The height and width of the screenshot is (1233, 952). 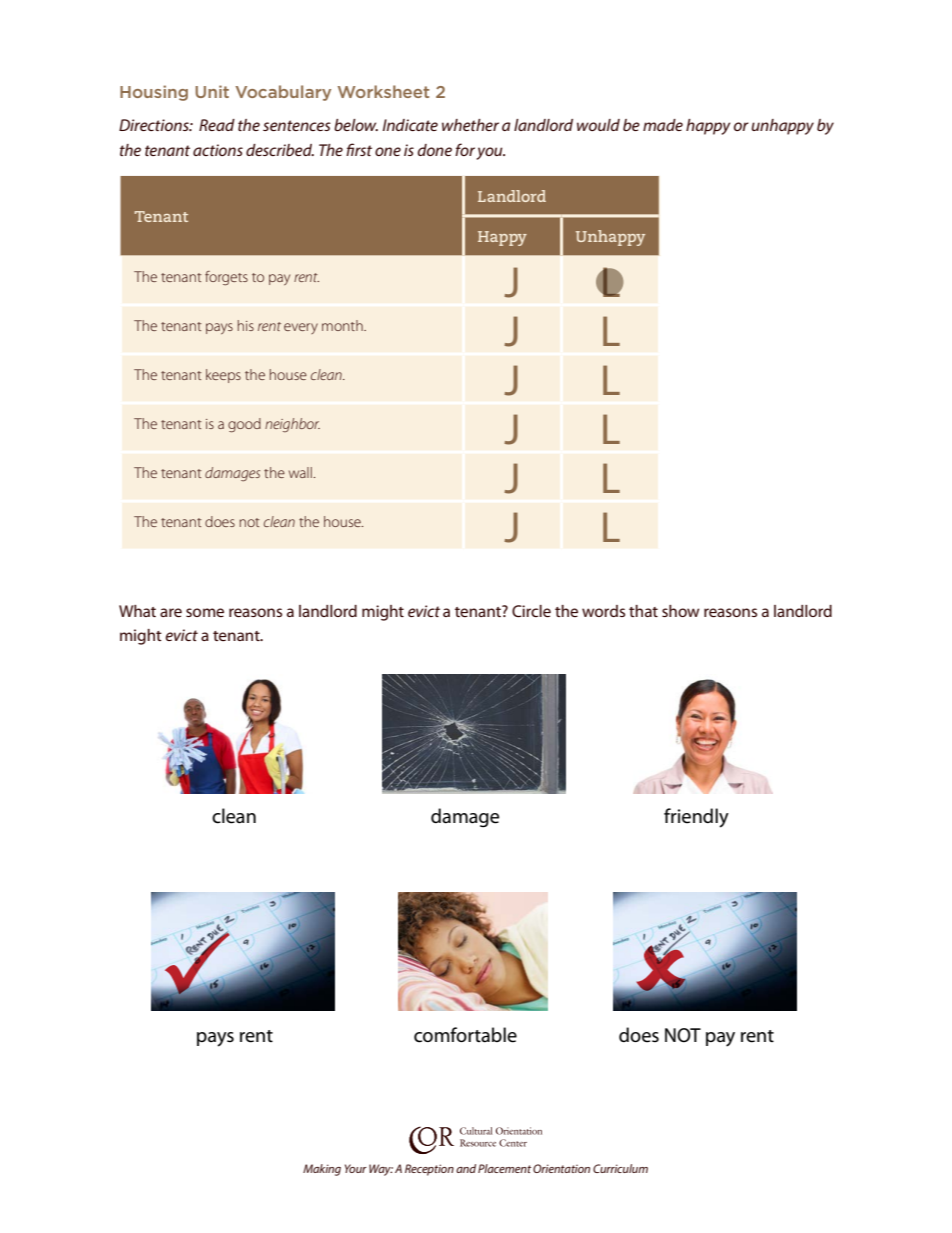 I want to click on Circle, so click(x=531, y=611).
